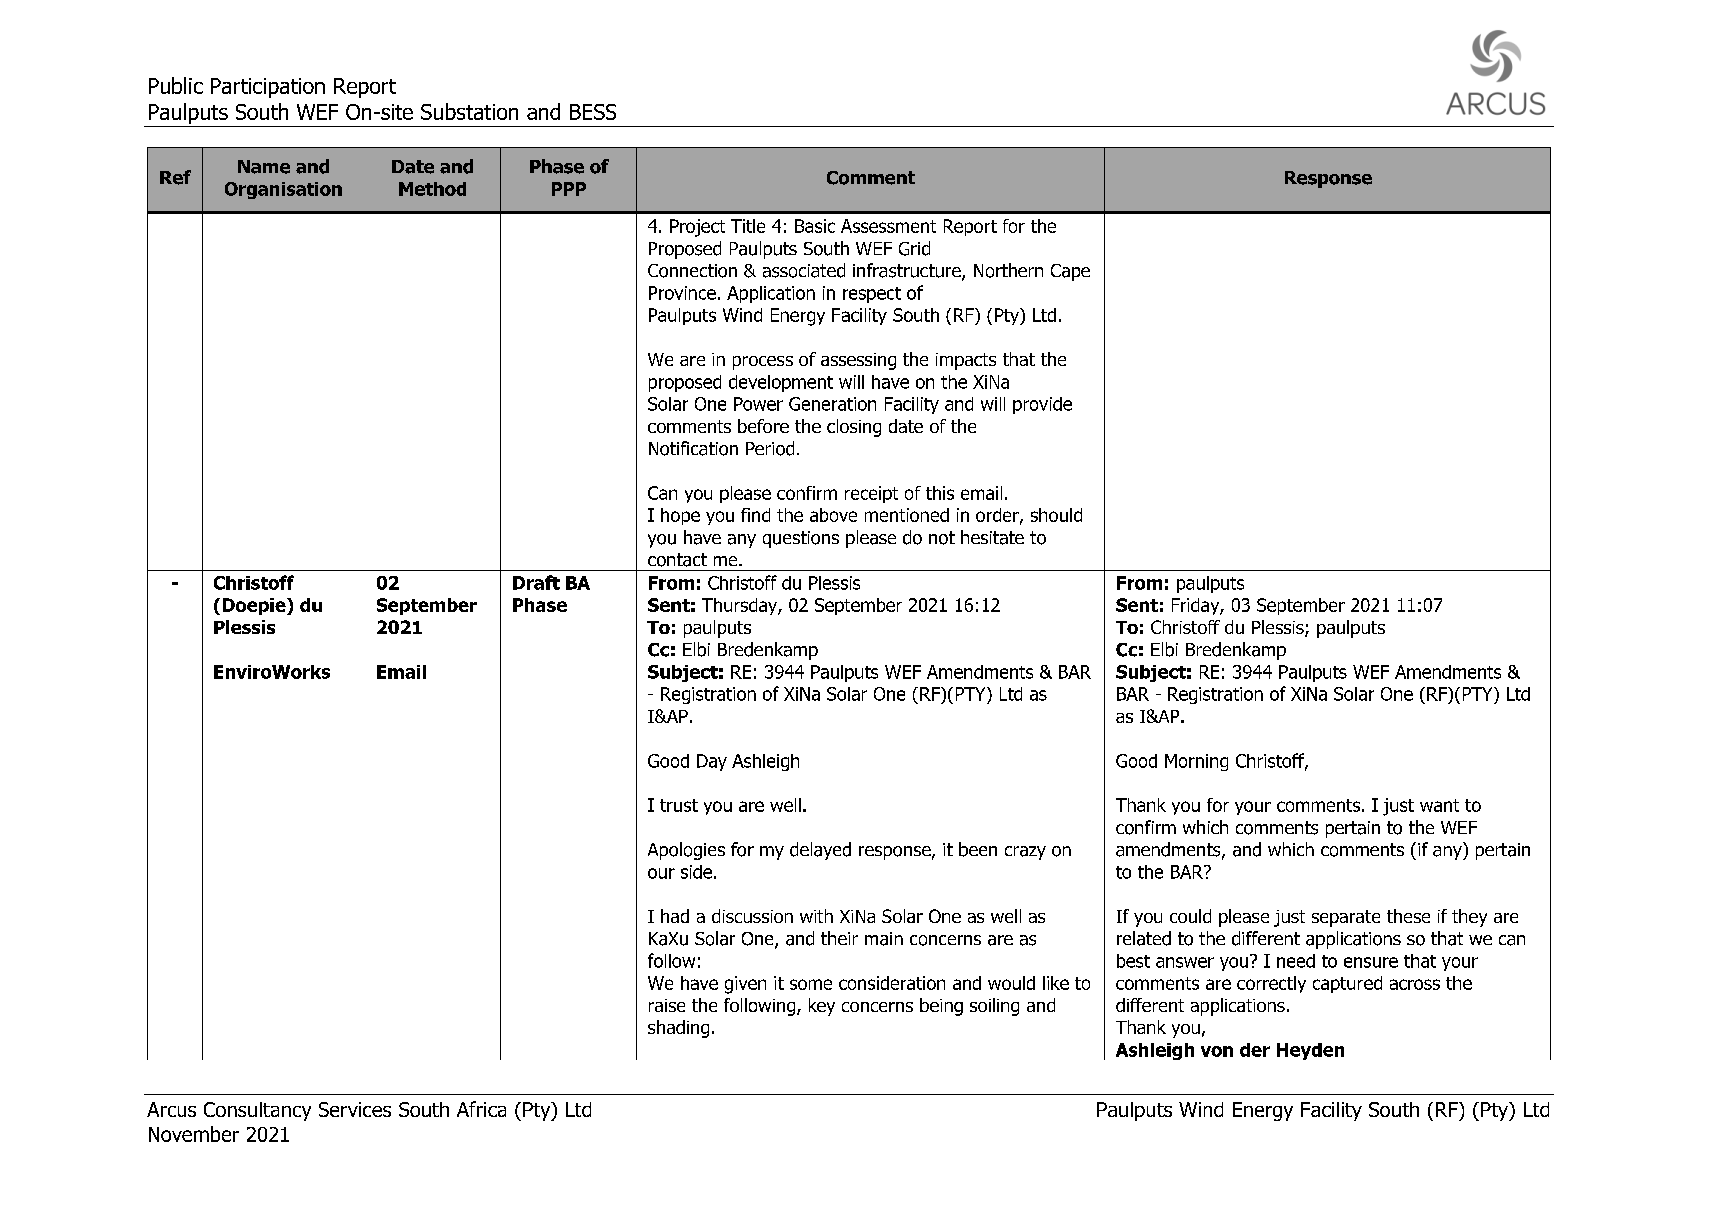 This page has height=1218, width=1722. What do you see at coordinates (679, 805) in the page?
I see `trust` at bounding box center [679, 805].
